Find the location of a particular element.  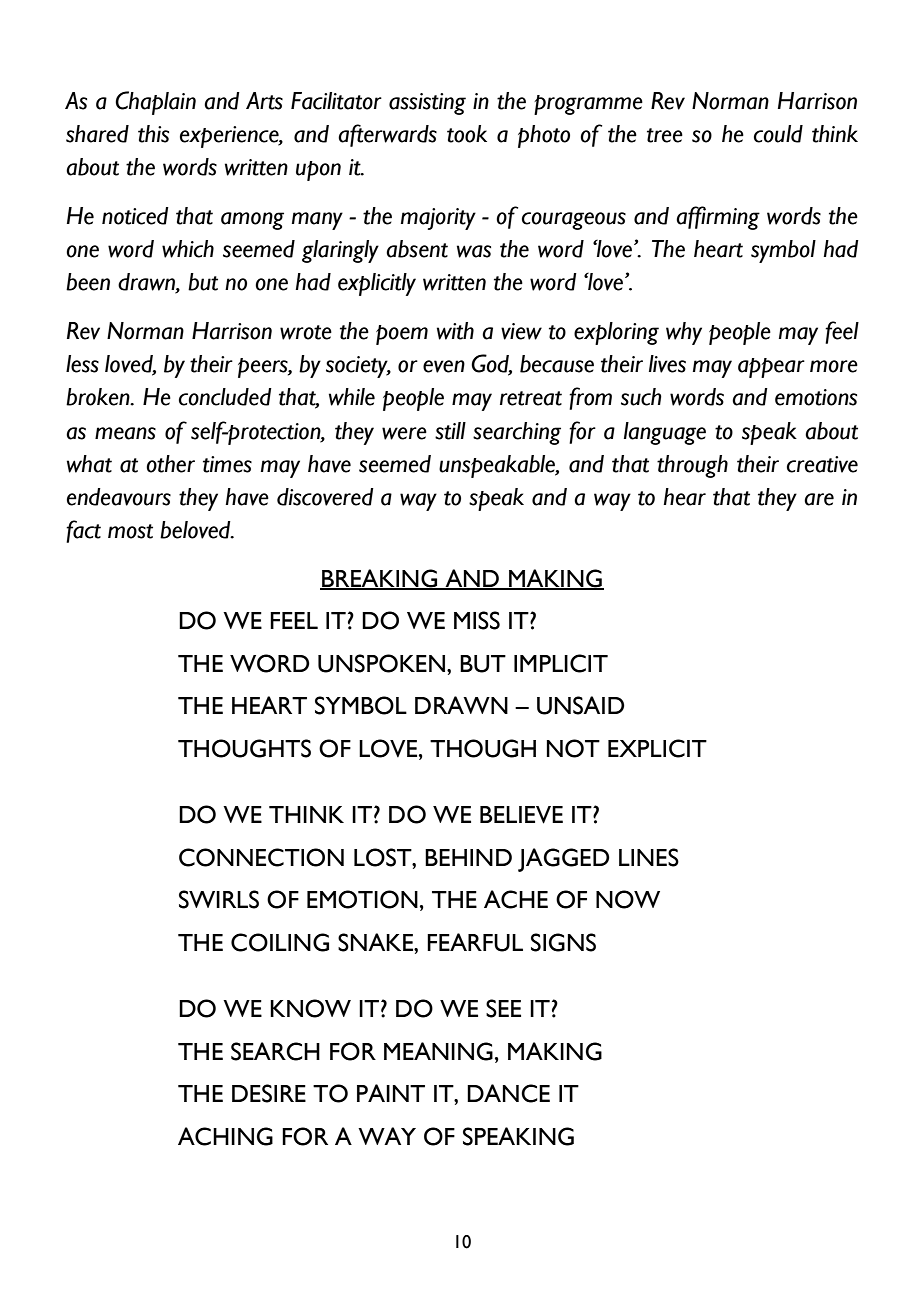

MISS is located at coordinates (477, 620).
